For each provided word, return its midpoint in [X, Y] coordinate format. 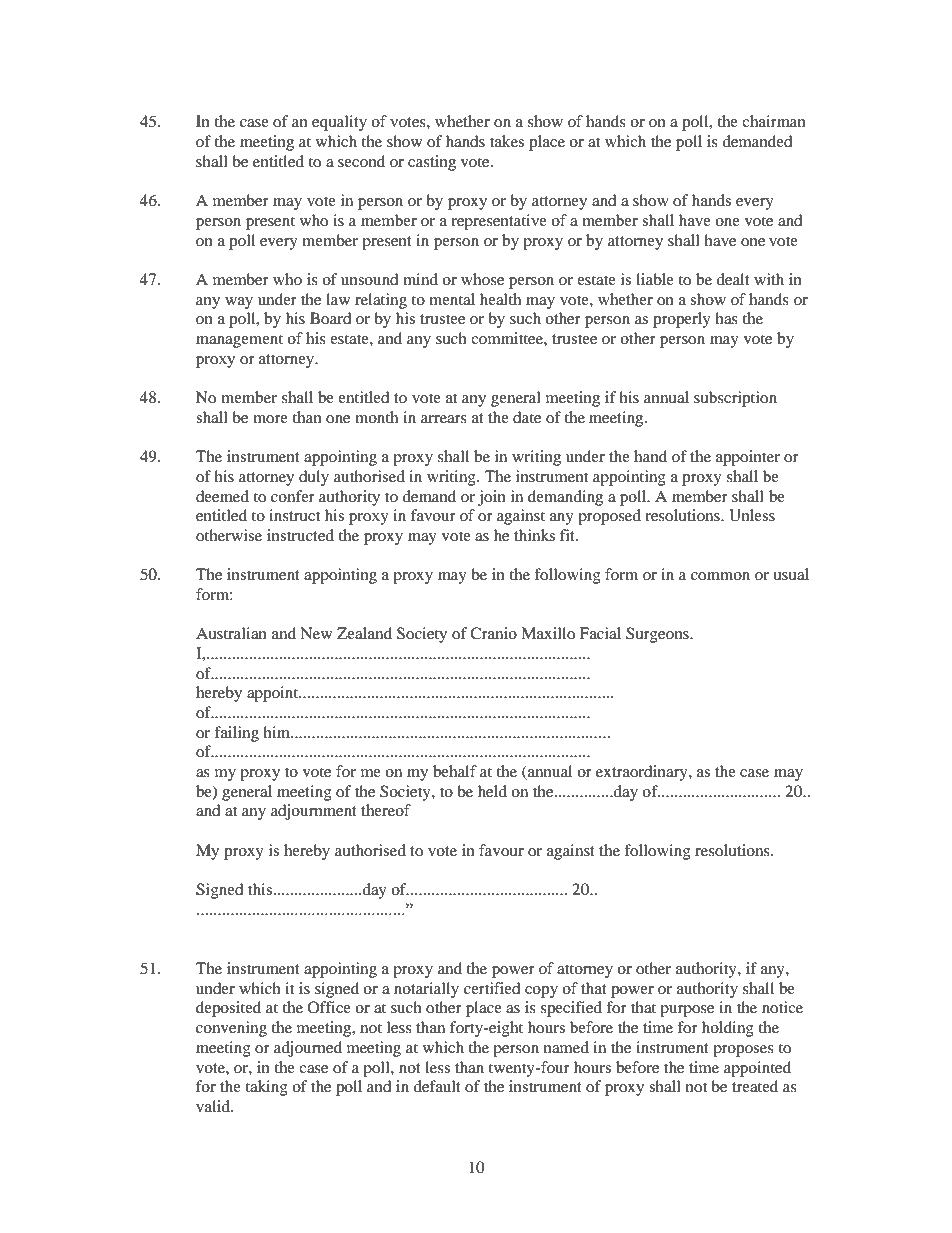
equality [339, 123]
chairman [774, 121]
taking [266, 1088]
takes [507, 141]
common [720, 576]
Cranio [493, 633]
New [316, 633]
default [437, 1086]
